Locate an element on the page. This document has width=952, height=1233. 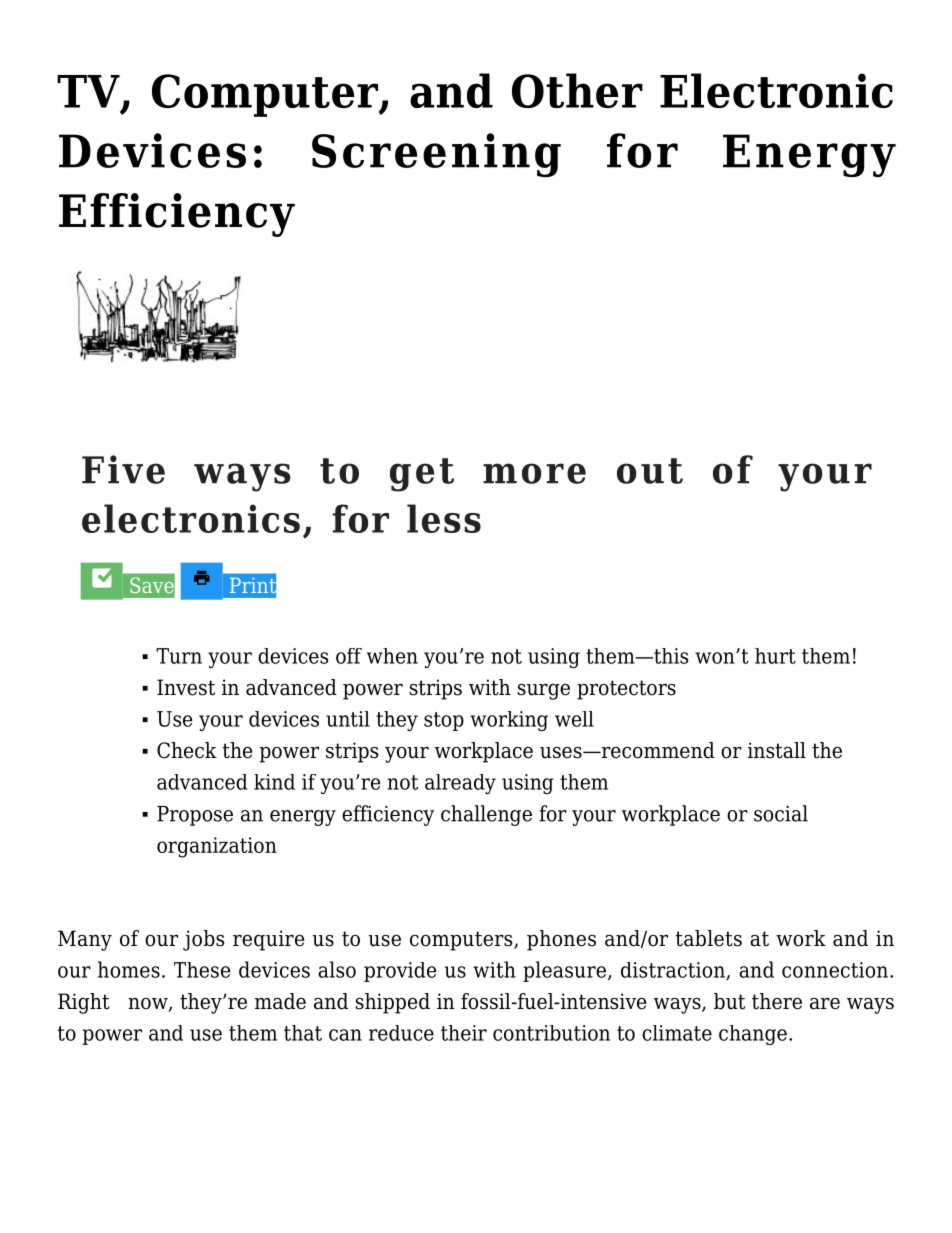
Propose is located at coordinates (195, 816).
